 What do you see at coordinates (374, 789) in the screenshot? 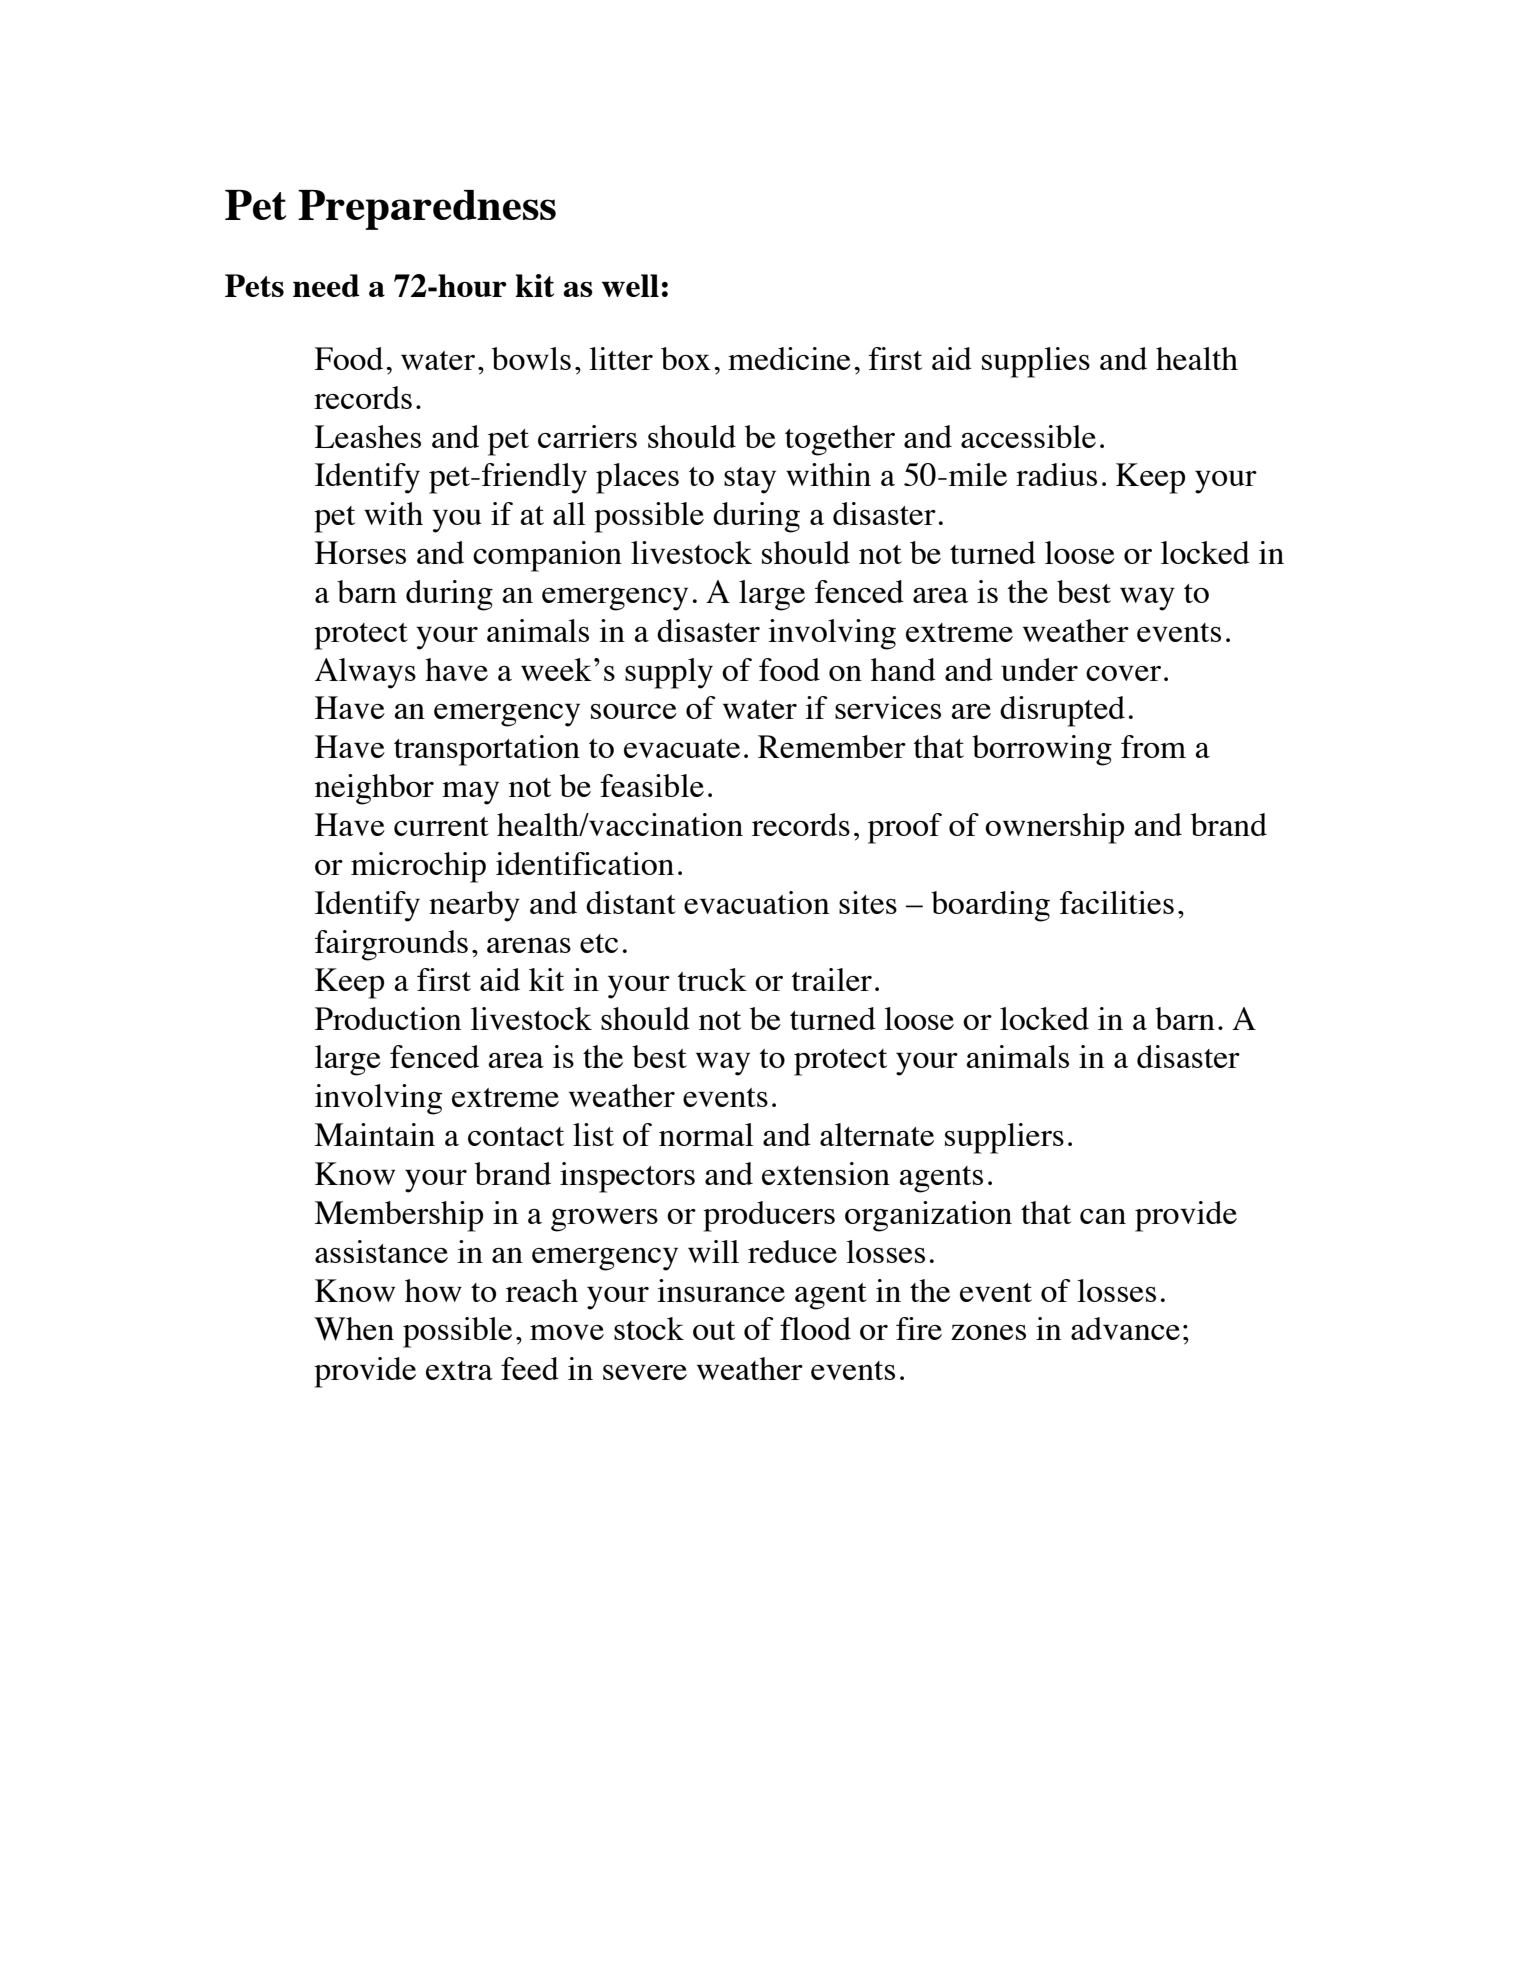
I see `neighbor` at bounding box center [374, 789].
